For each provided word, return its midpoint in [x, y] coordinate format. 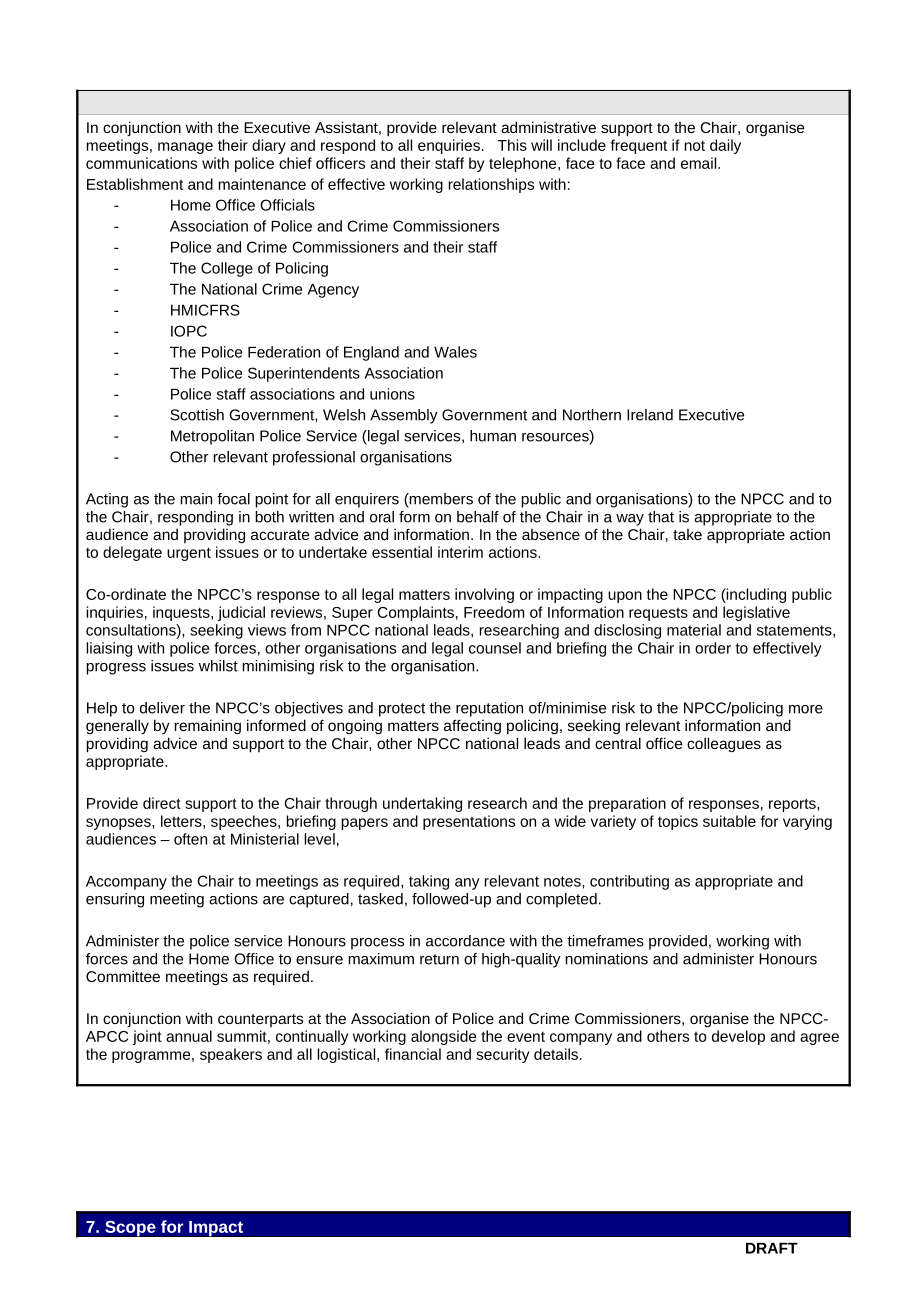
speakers [231, 1055]
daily [725, 146]
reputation [489, 709]
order [713, 648]
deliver [162, 708]
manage [185, 148]
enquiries [449, 146]
